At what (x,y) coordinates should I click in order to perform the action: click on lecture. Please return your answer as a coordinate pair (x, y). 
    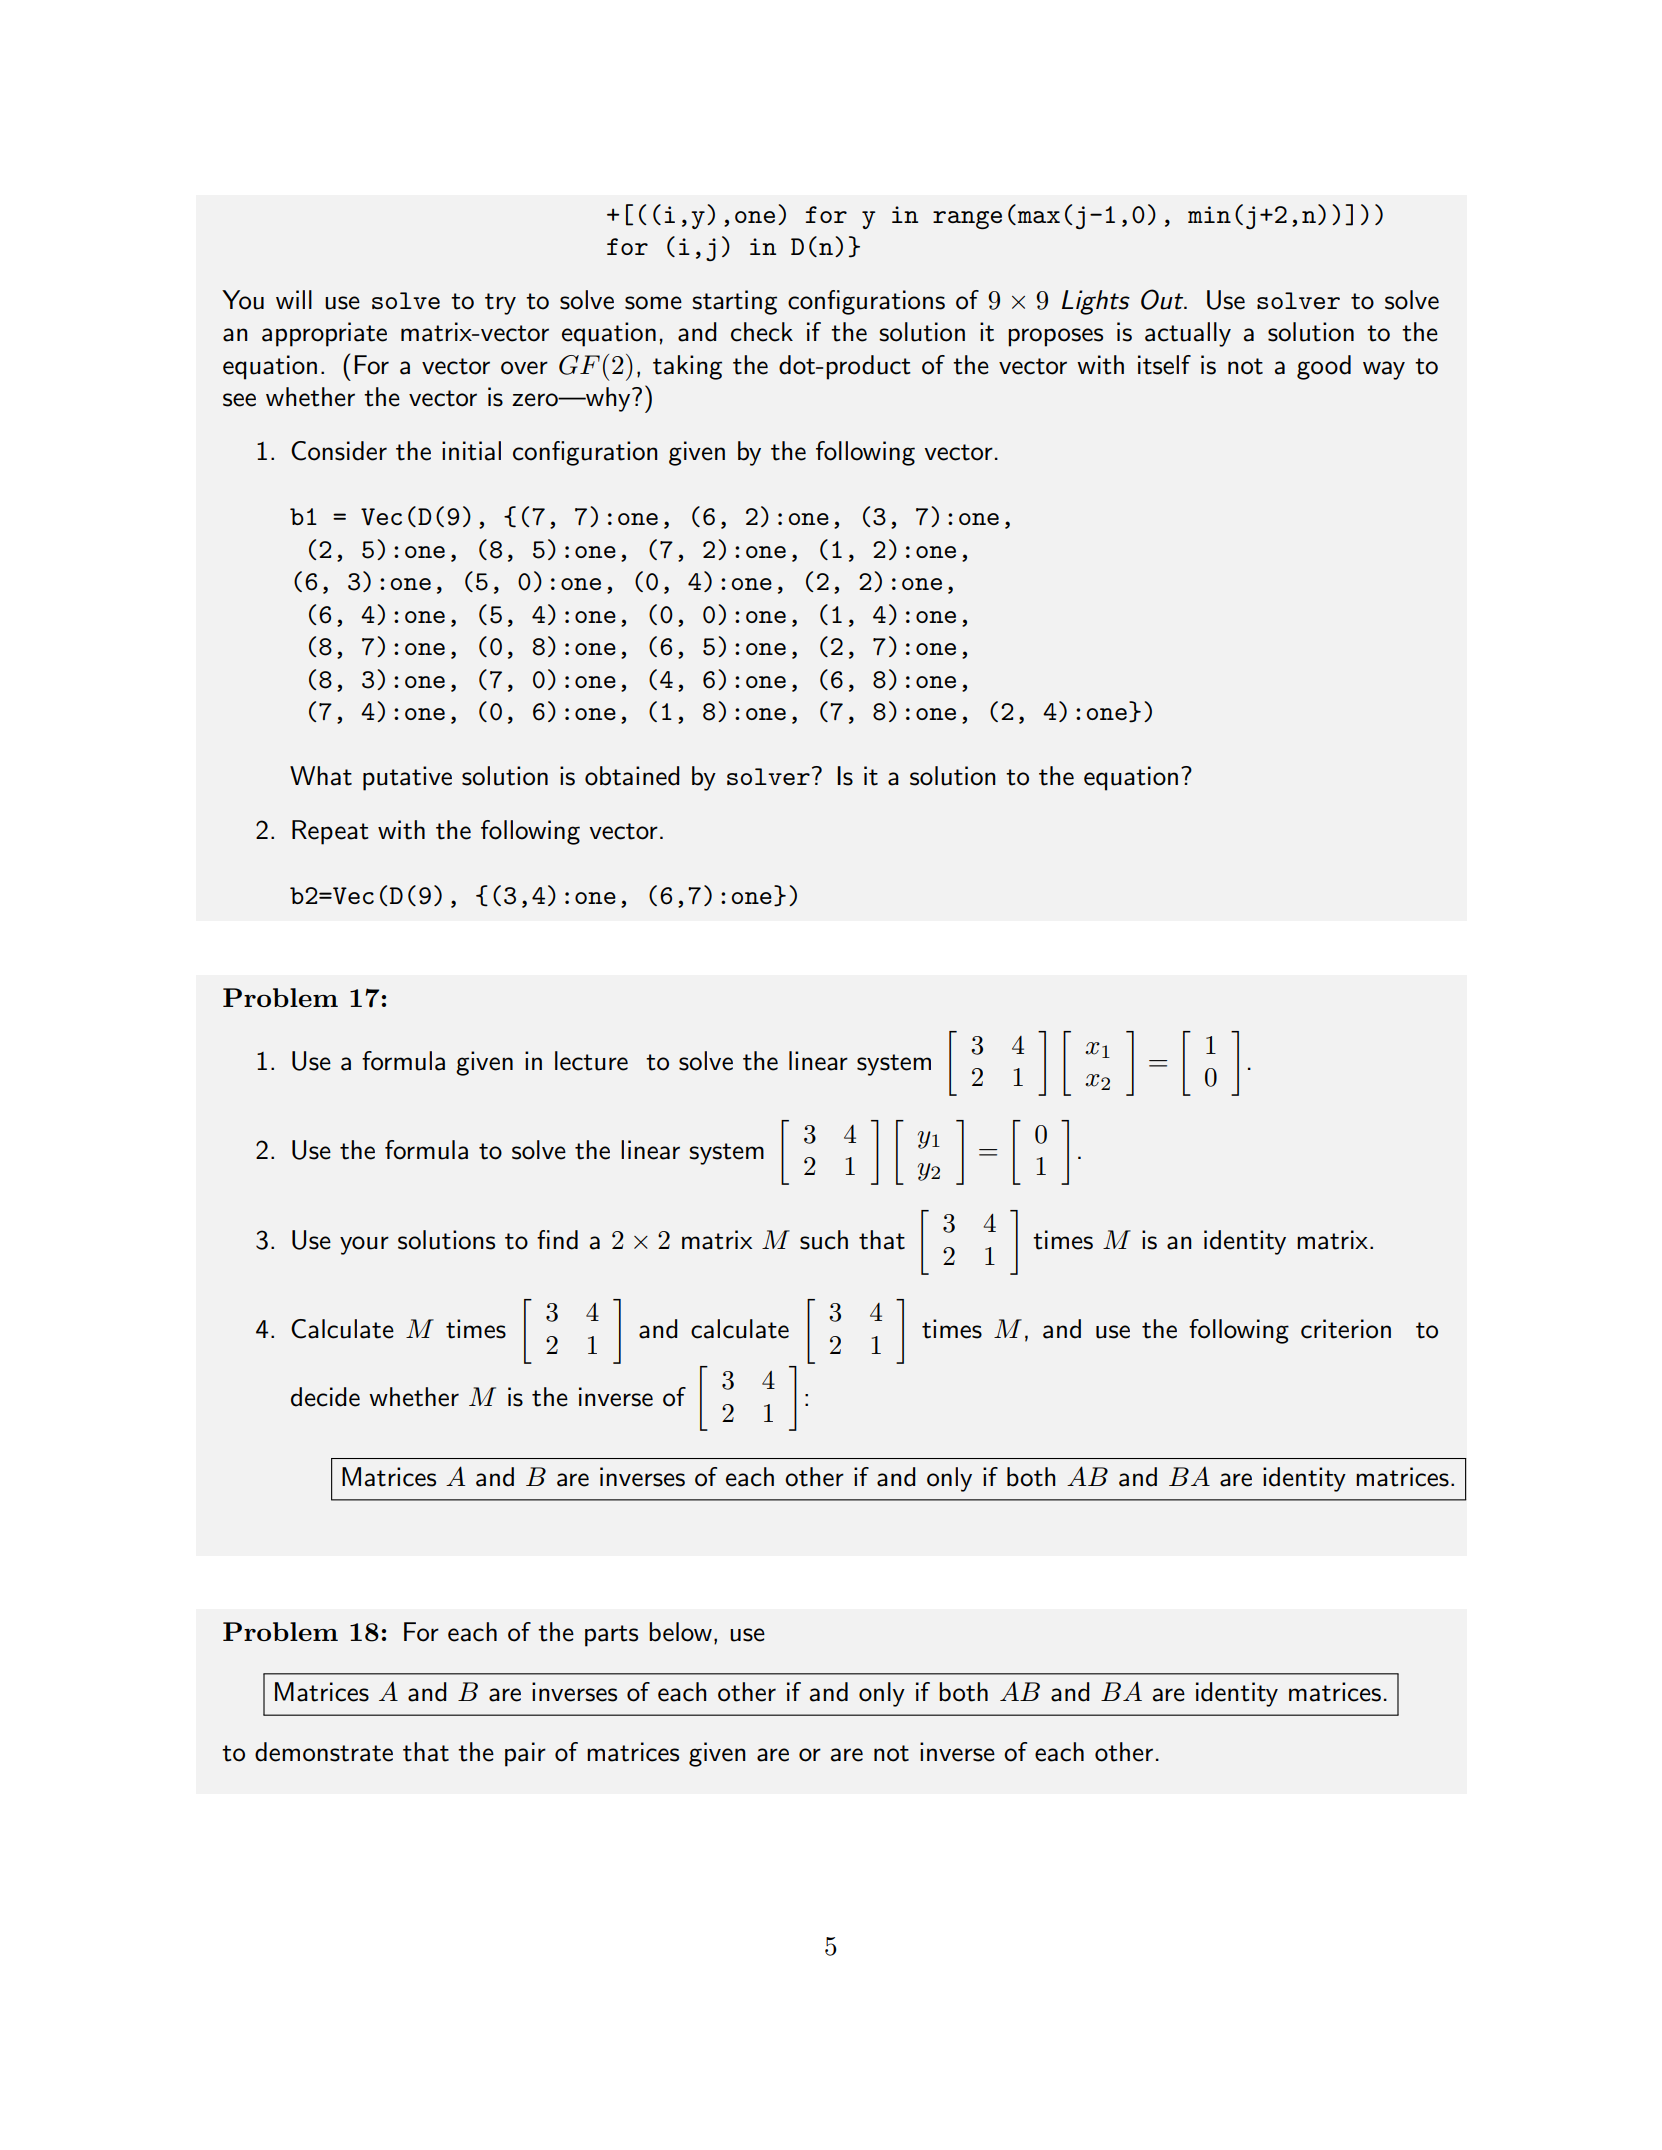
    Looking at the image, I should click on (591, 1061).
